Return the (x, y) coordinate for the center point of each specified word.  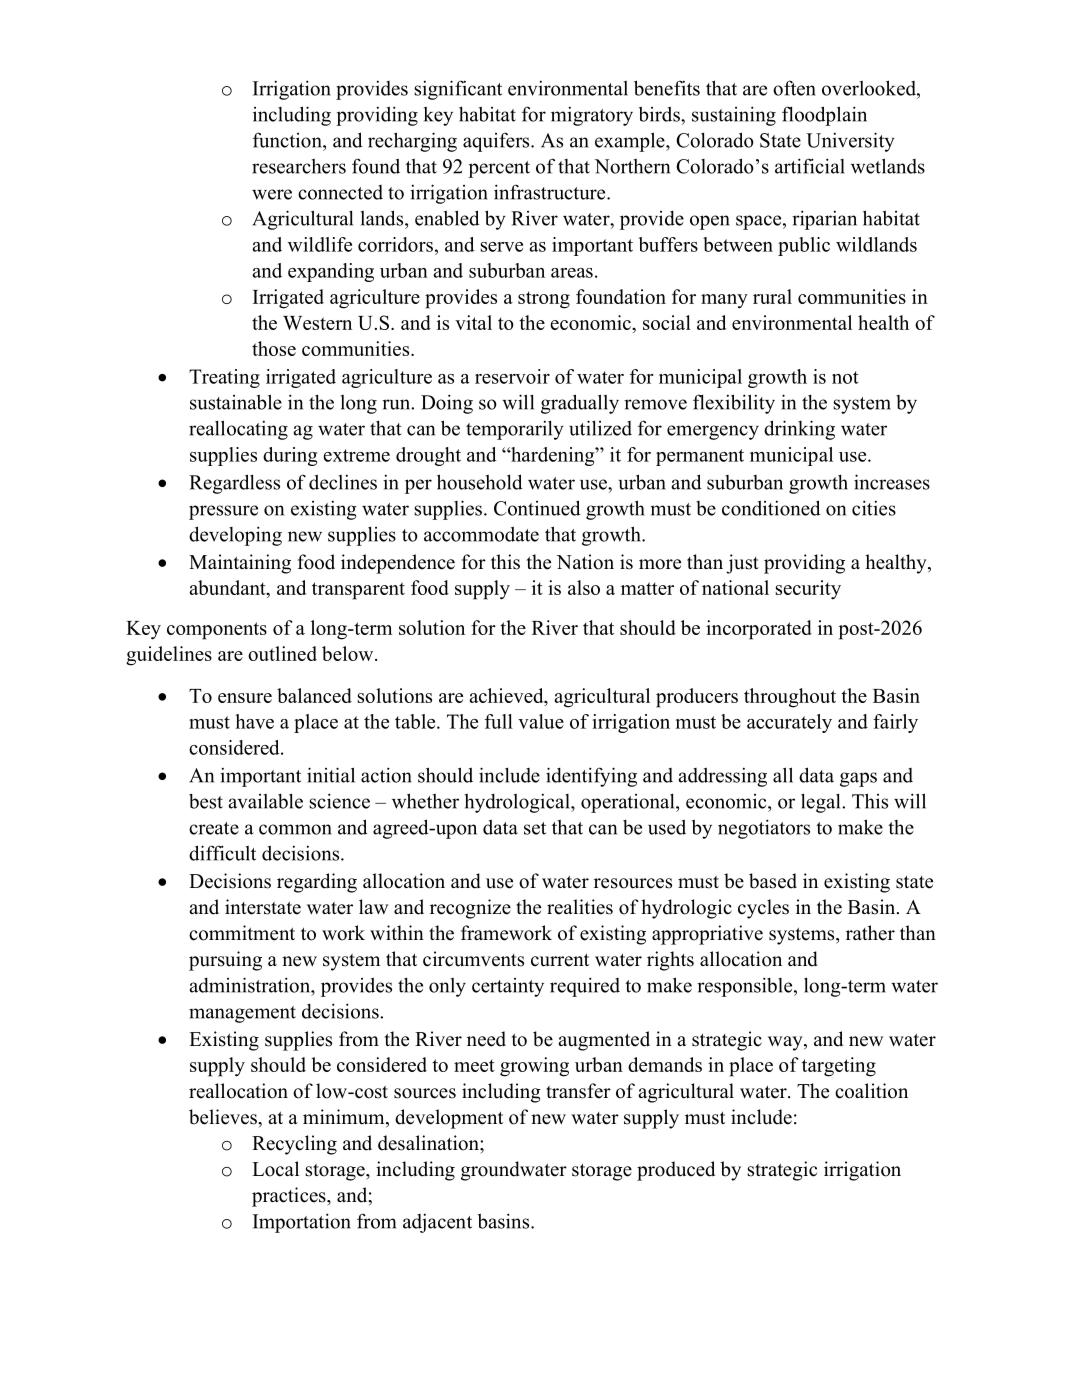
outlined (282, 653)
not (845, 377)
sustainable (236, 402)
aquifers (497, 142)
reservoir (512, 376)
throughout (790, 698)
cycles (763, 909)
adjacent (437, 1223)
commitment (242, 933)
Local (275, 1169)
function (288, 140)
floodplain (824, 116)
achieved (507, 695)
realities (580, 907)
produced (676, 1171)
